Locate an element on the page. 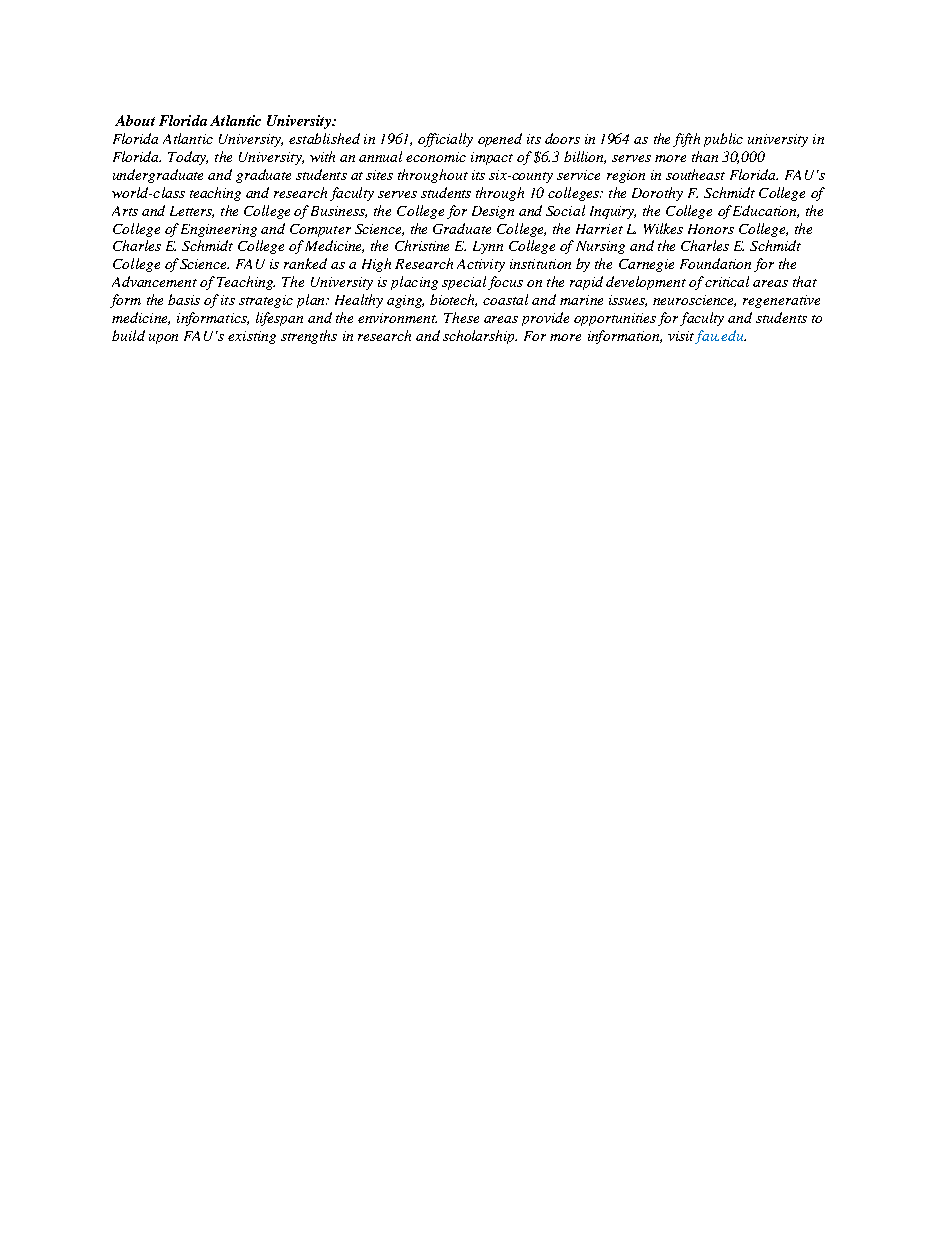 The image size is (952, 1233). scholarship is located at coordinates (480, 337).
